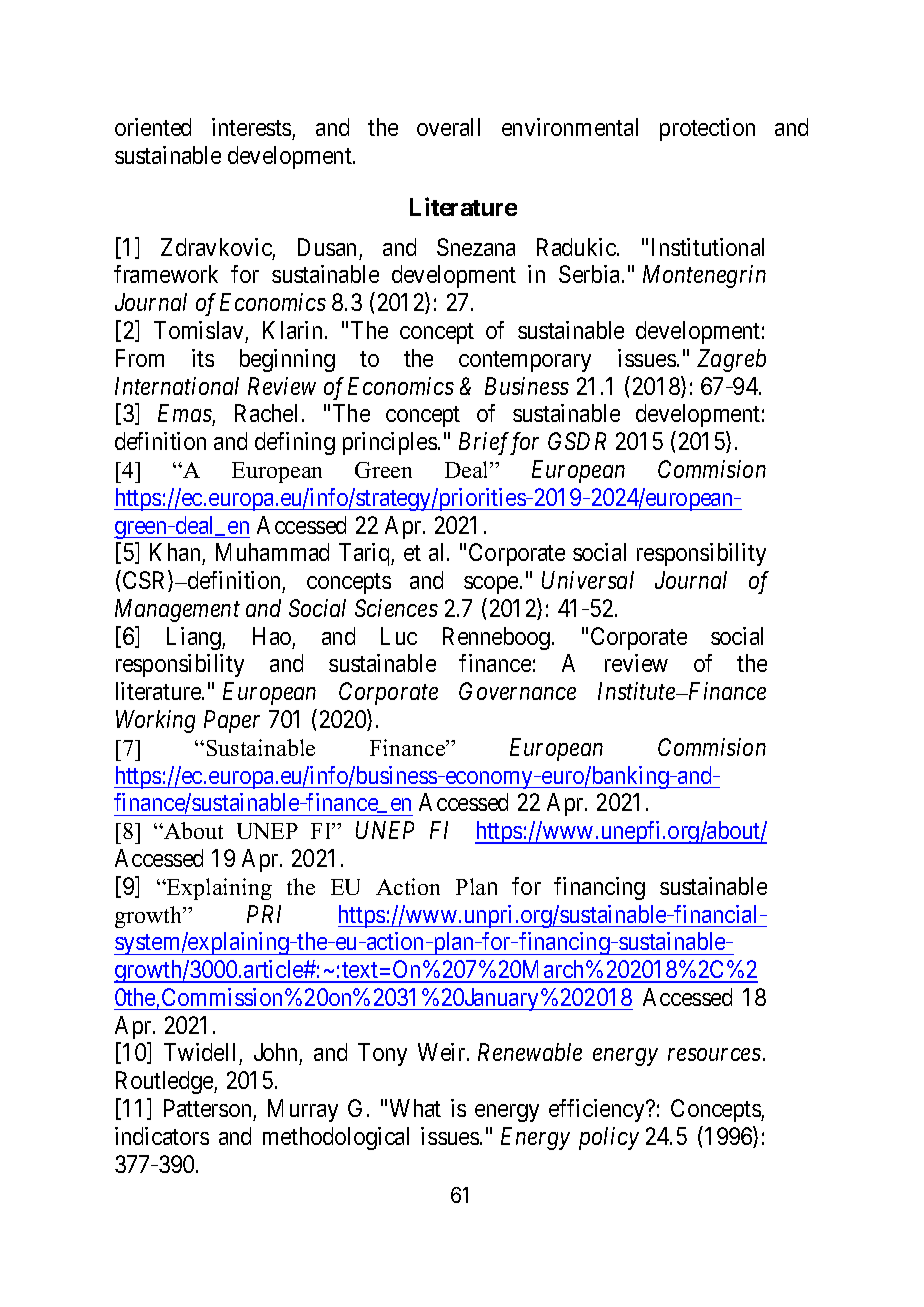  Describe the element at coordinates (609, 1138) in the screenshot. I see `policy` at that location.
